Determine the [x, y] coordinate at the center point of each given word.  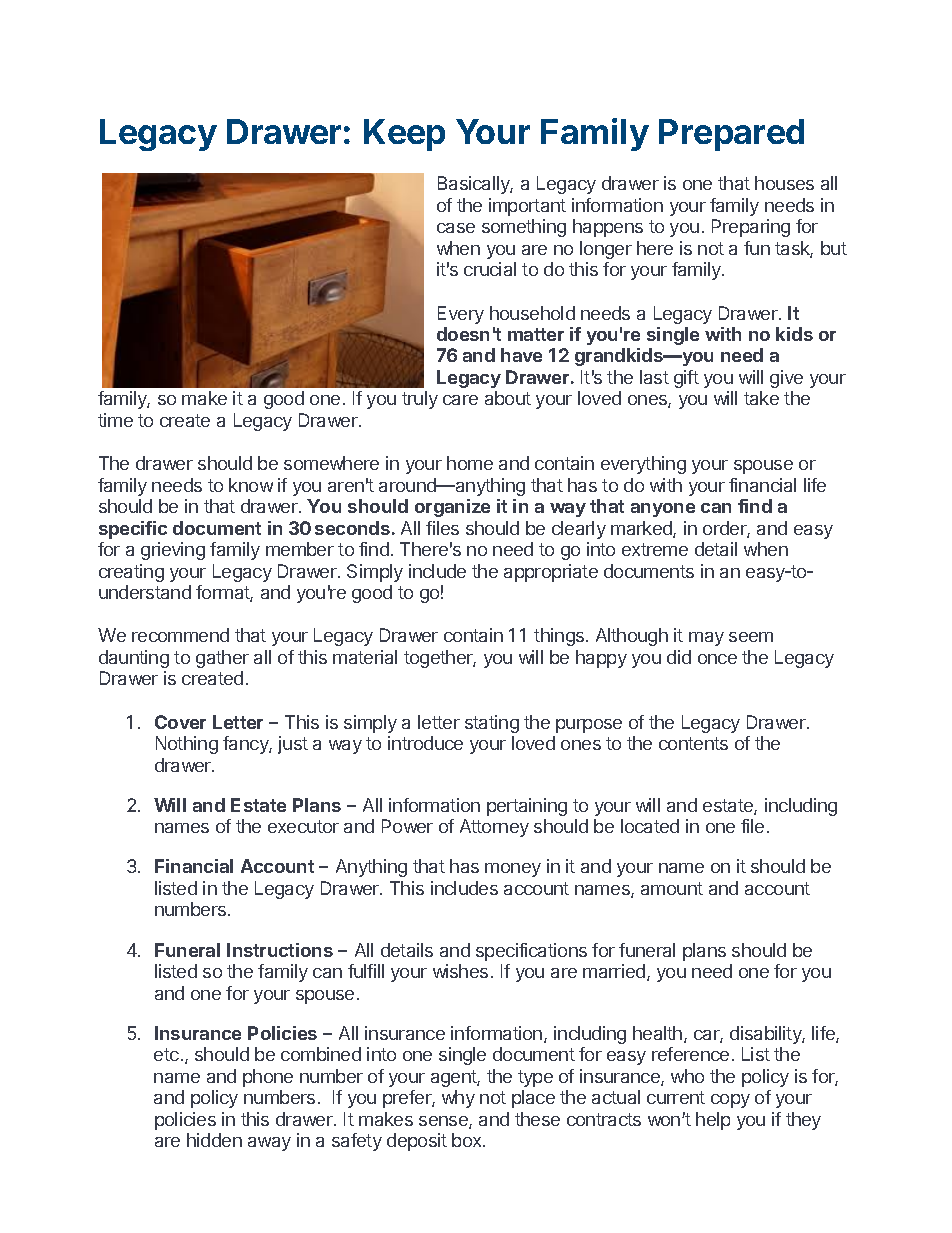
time [115, 420]
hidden [214, 1140]
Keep [404, 135]
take [761, 398]
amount [672, 888]
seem [751, 637]
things [559, 637]
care [460, 400]
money [513, 870]
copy [730, 1101]
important [527, 207]
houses [784, 183]
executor [303, 826]
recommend [180, 635]
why [458, 1099]
